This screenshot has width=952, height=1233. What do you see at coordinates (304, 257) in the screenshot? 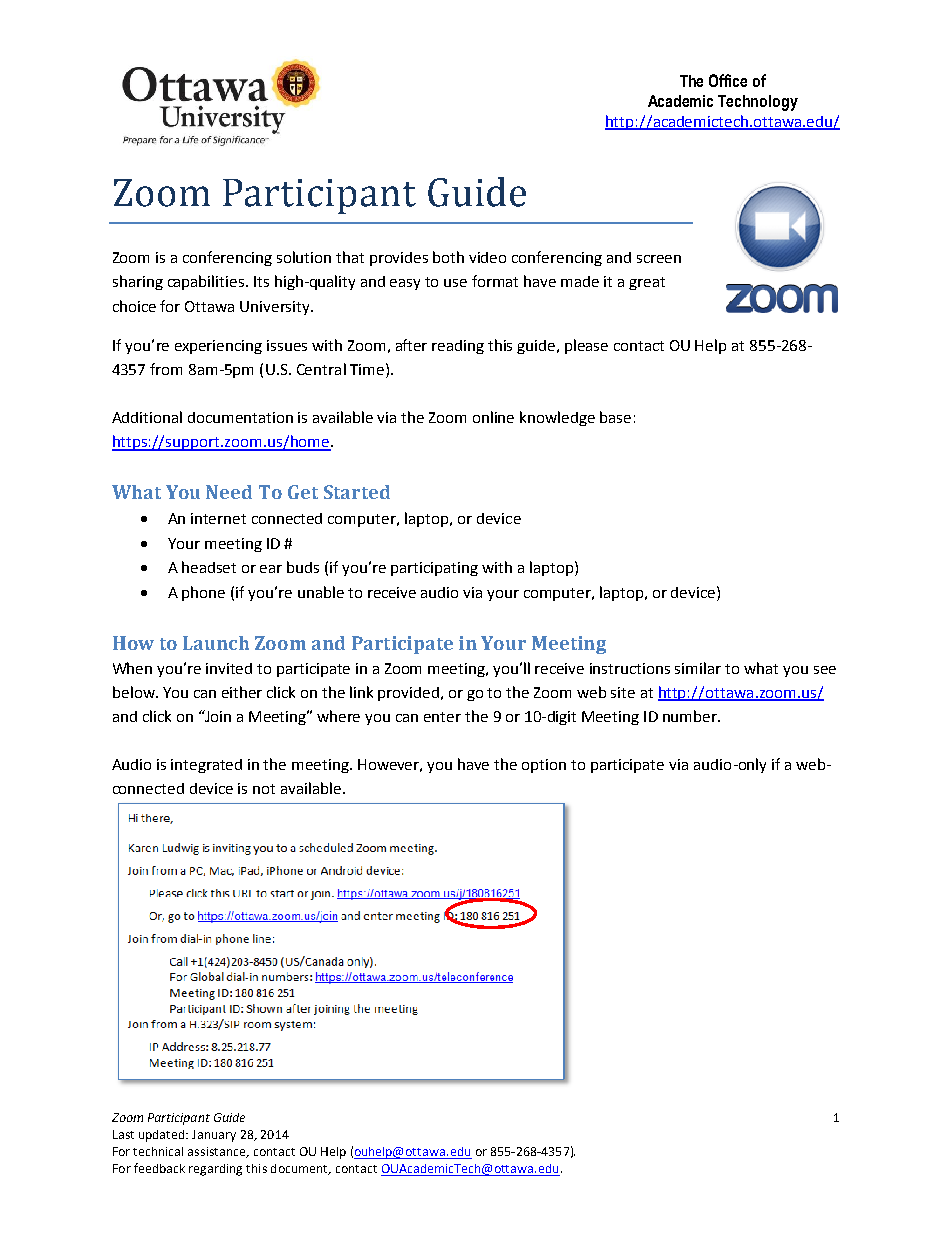
I see `solution` at bounding box center [304, 257].
